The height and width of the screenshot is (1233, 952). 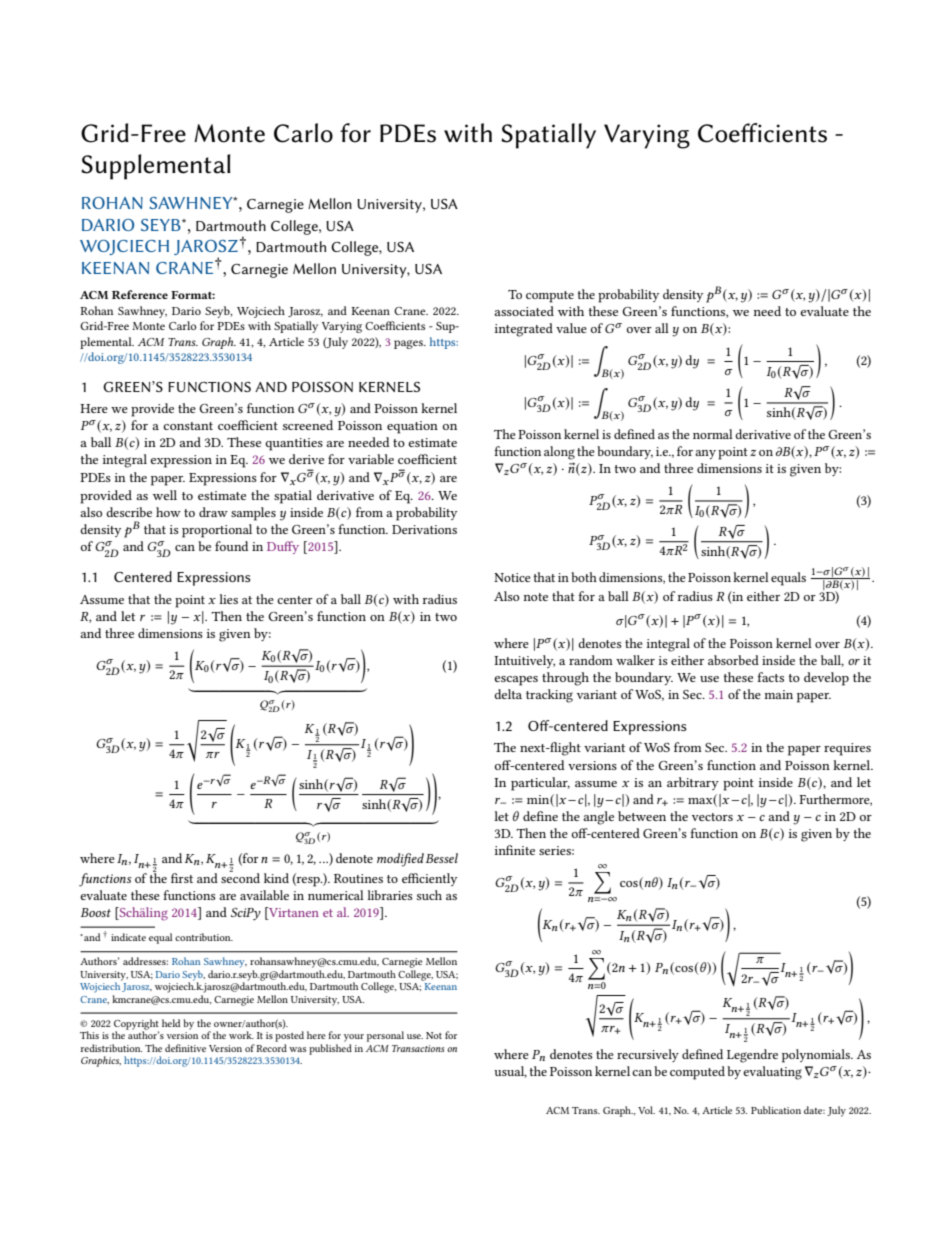 I want to click on delta, so click(x=508, y=694).
